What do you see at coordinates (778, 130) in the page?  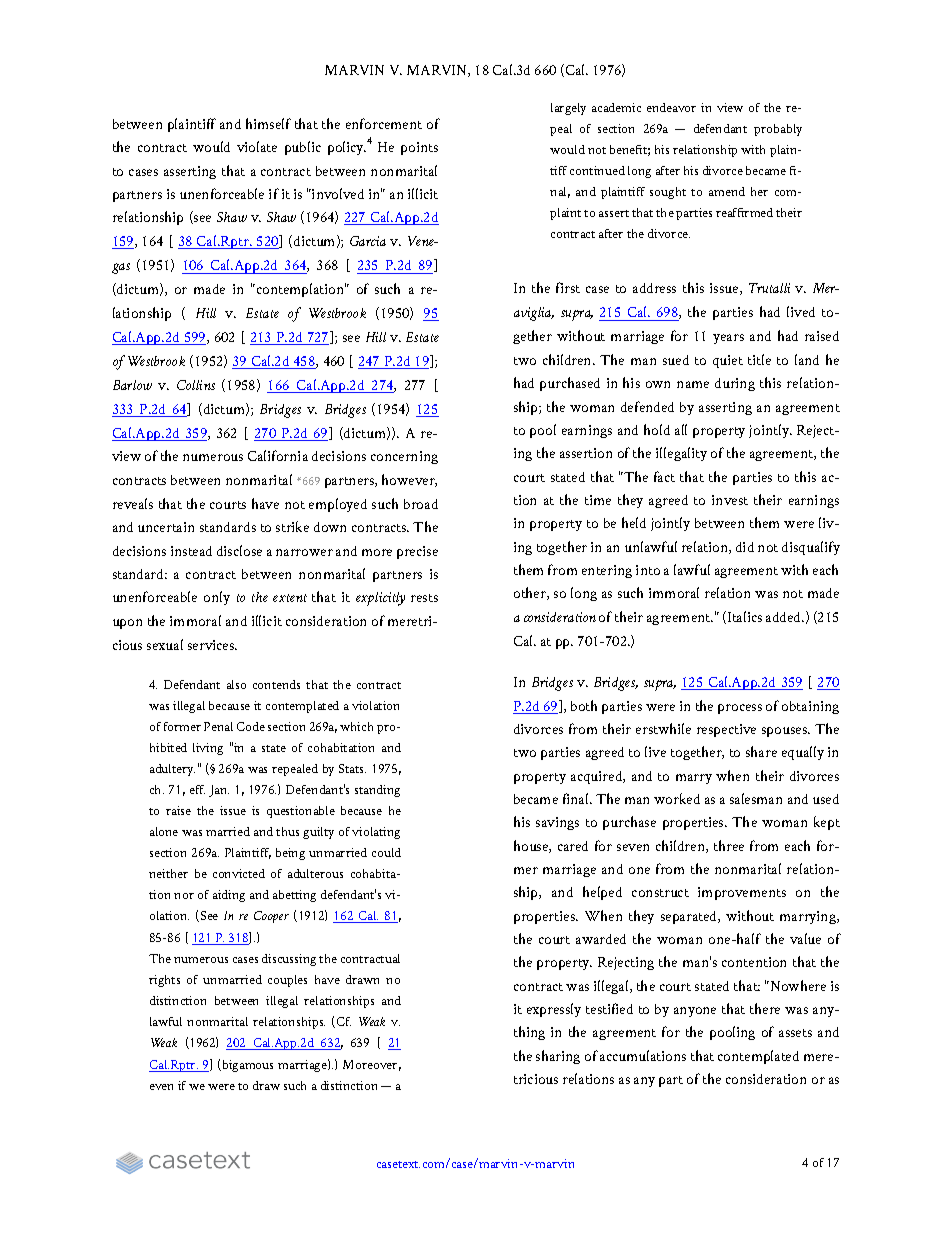 I see `probably` at bounding box center [778, 130].
